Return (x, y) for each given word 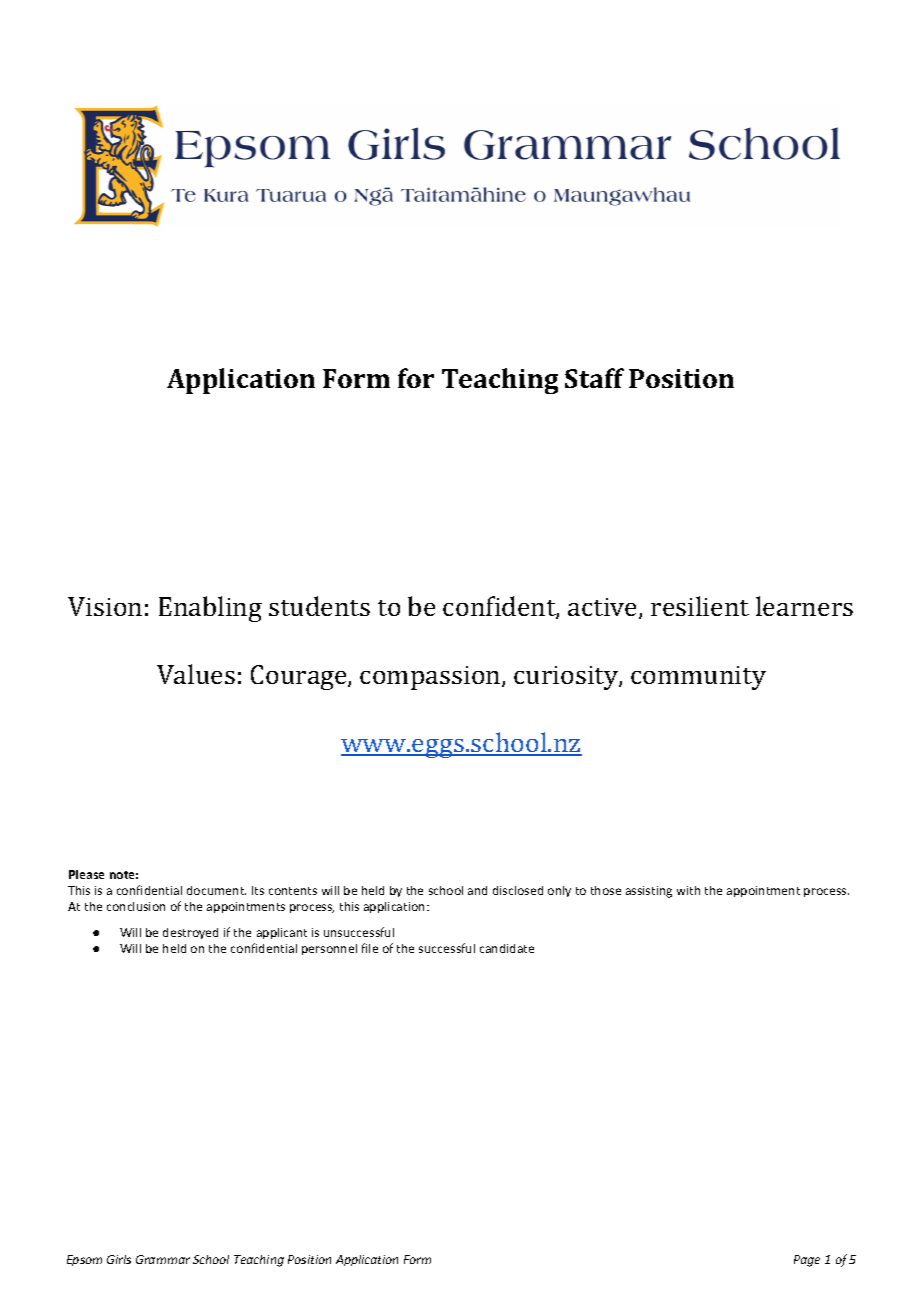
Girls (119, 1259)
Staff (594, 378)
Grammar (163, 1259)
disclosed (518, 890)
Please (86, 874)
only (559, 891)
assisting (649, 892)
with (688, 890)
